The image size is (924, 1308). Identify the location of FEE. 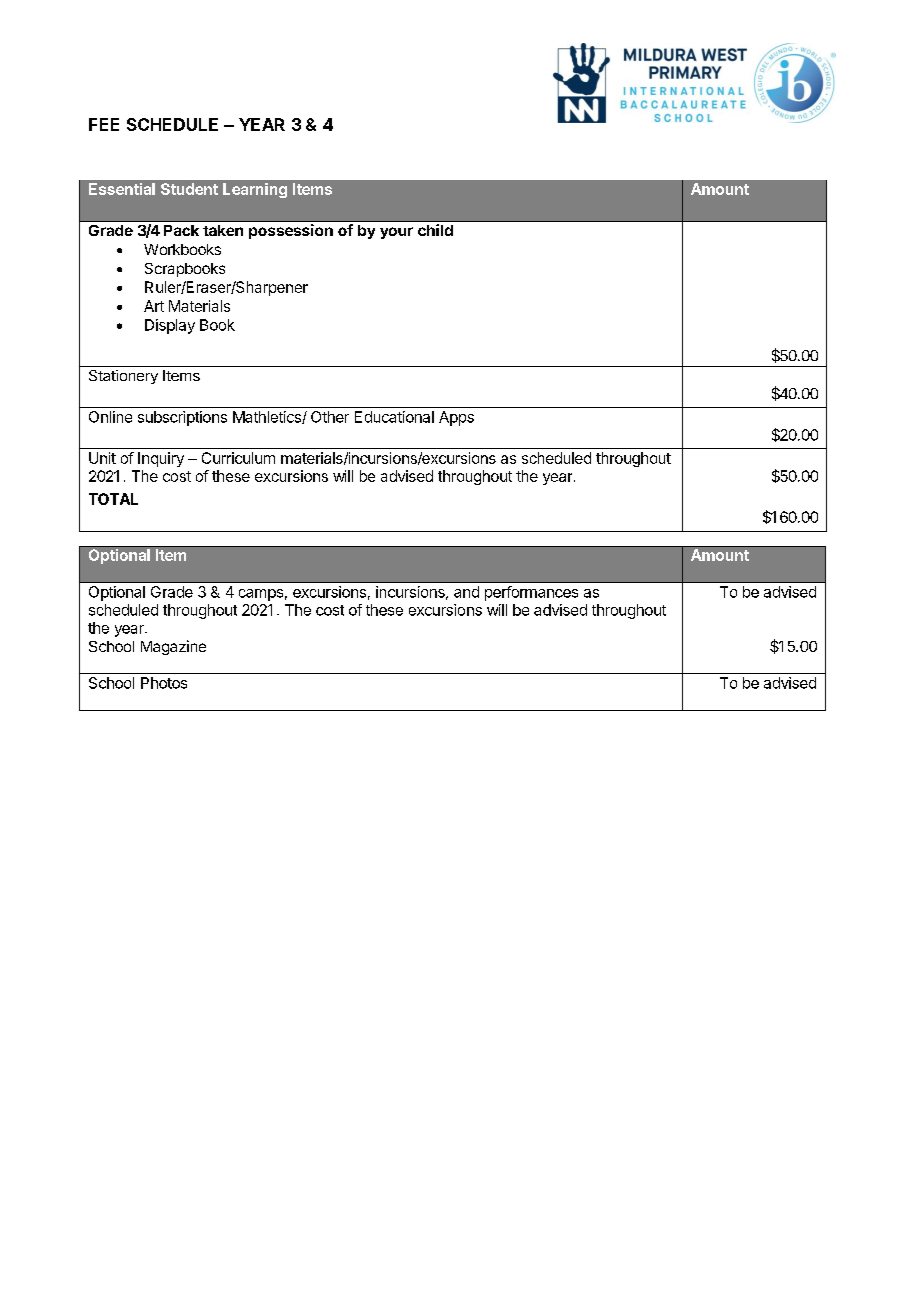
(104, 124).
